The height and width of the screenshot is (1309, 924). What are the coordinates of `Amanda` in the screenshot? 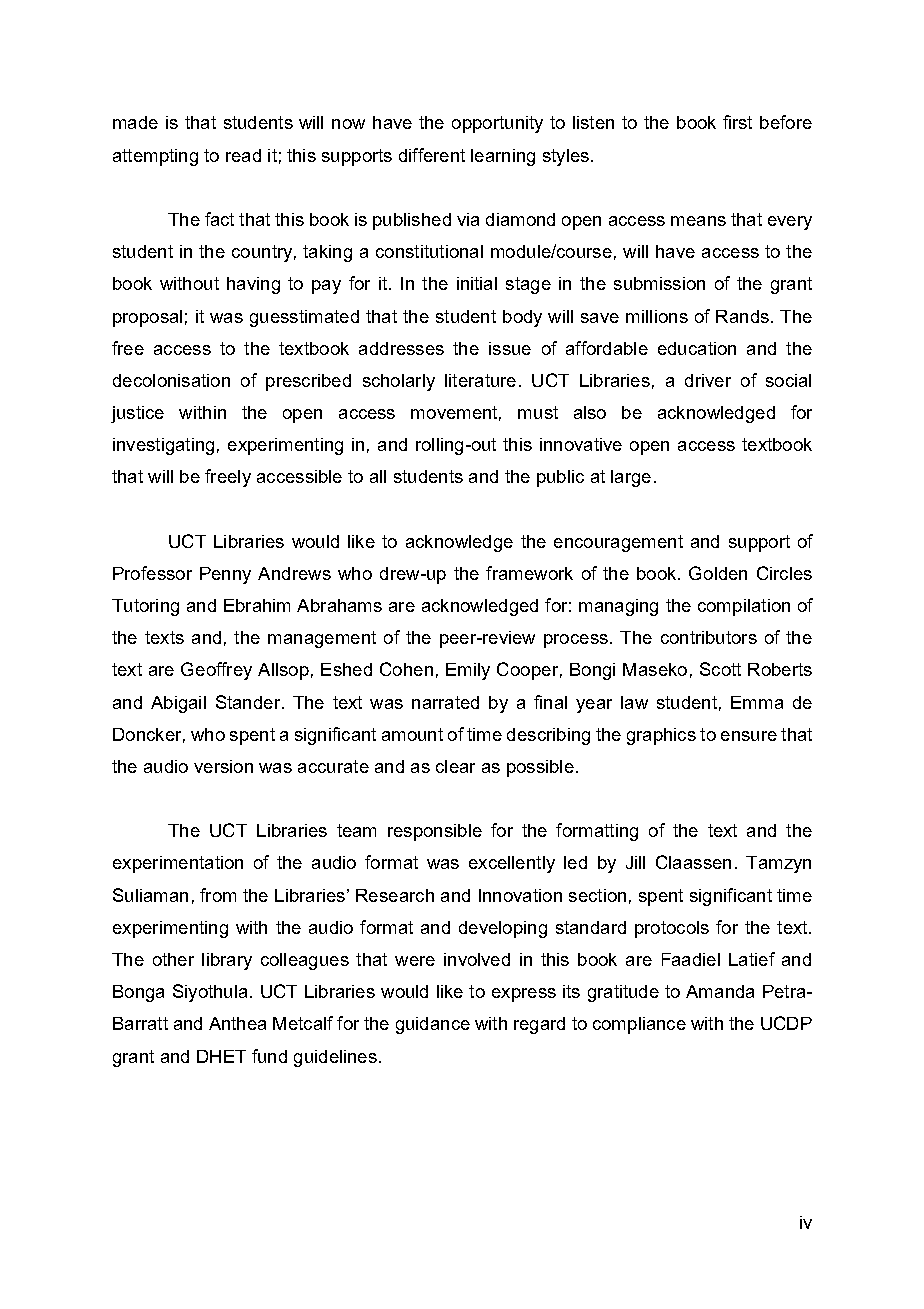 It's located at (720, 991).
